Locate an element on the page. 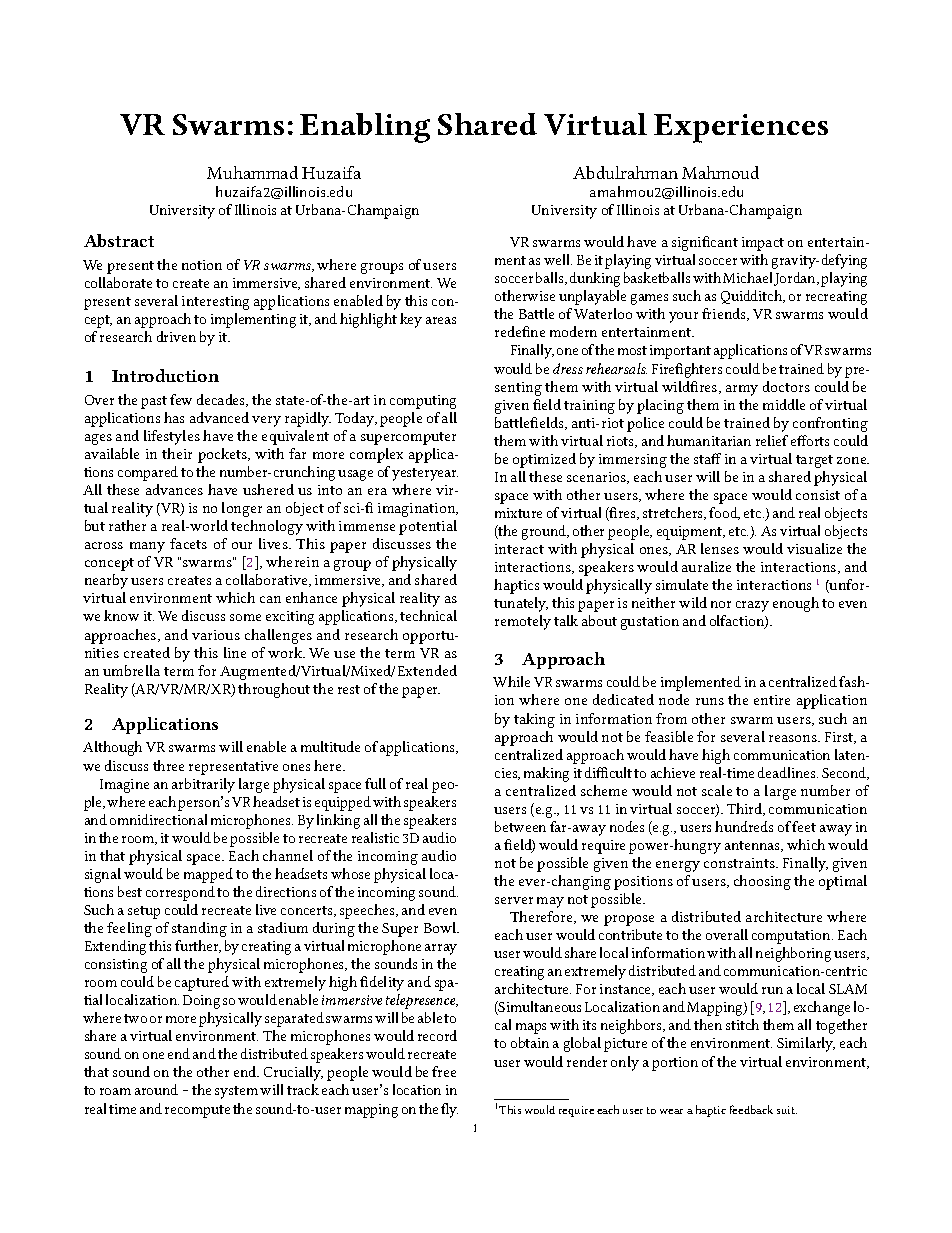  scale is located at coordinates (717, 790).
